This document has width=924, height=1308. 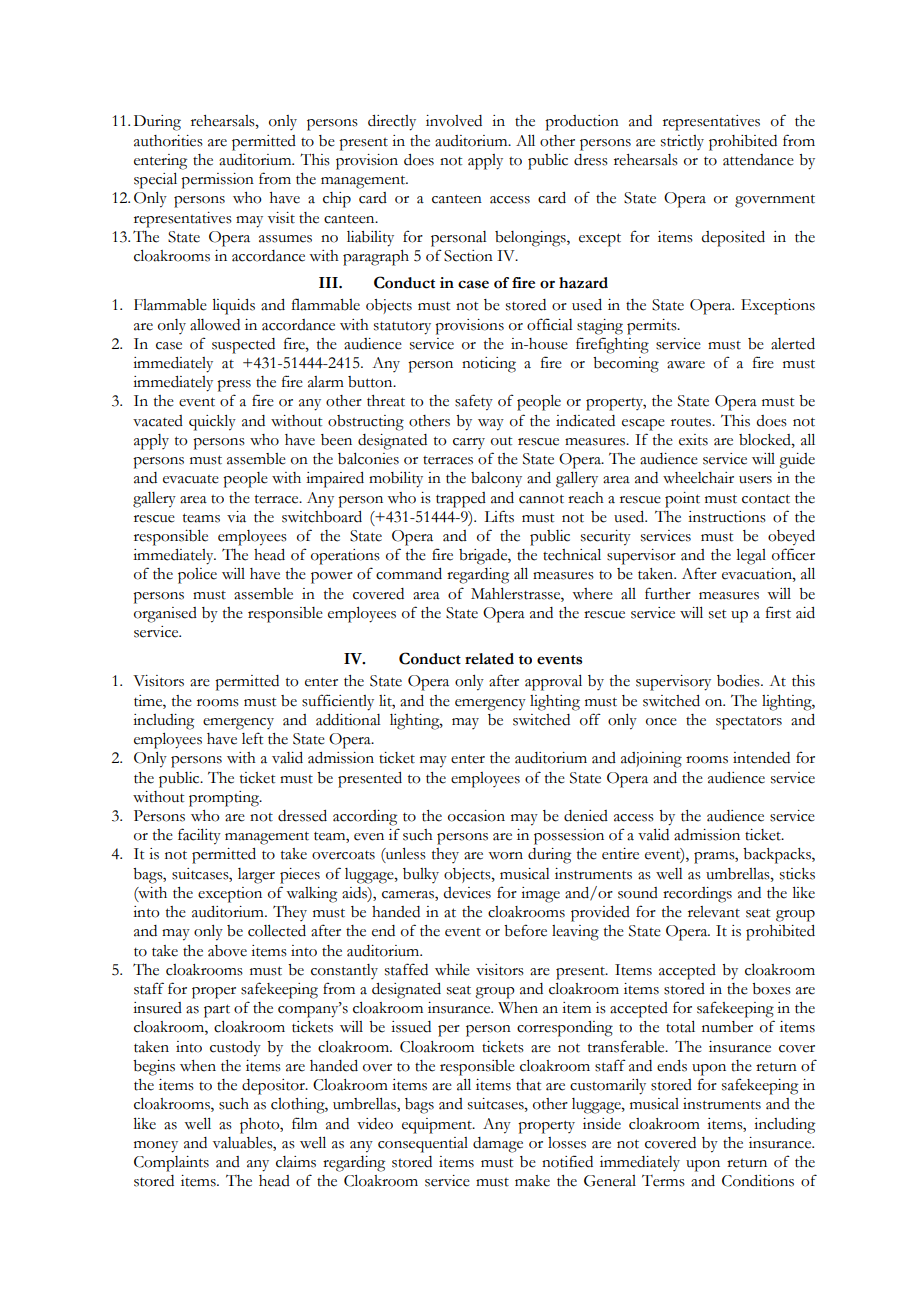 What do you see at coordinates (778, 856) in the document?
I see `backpacks` at bounding box center [778, 856].
